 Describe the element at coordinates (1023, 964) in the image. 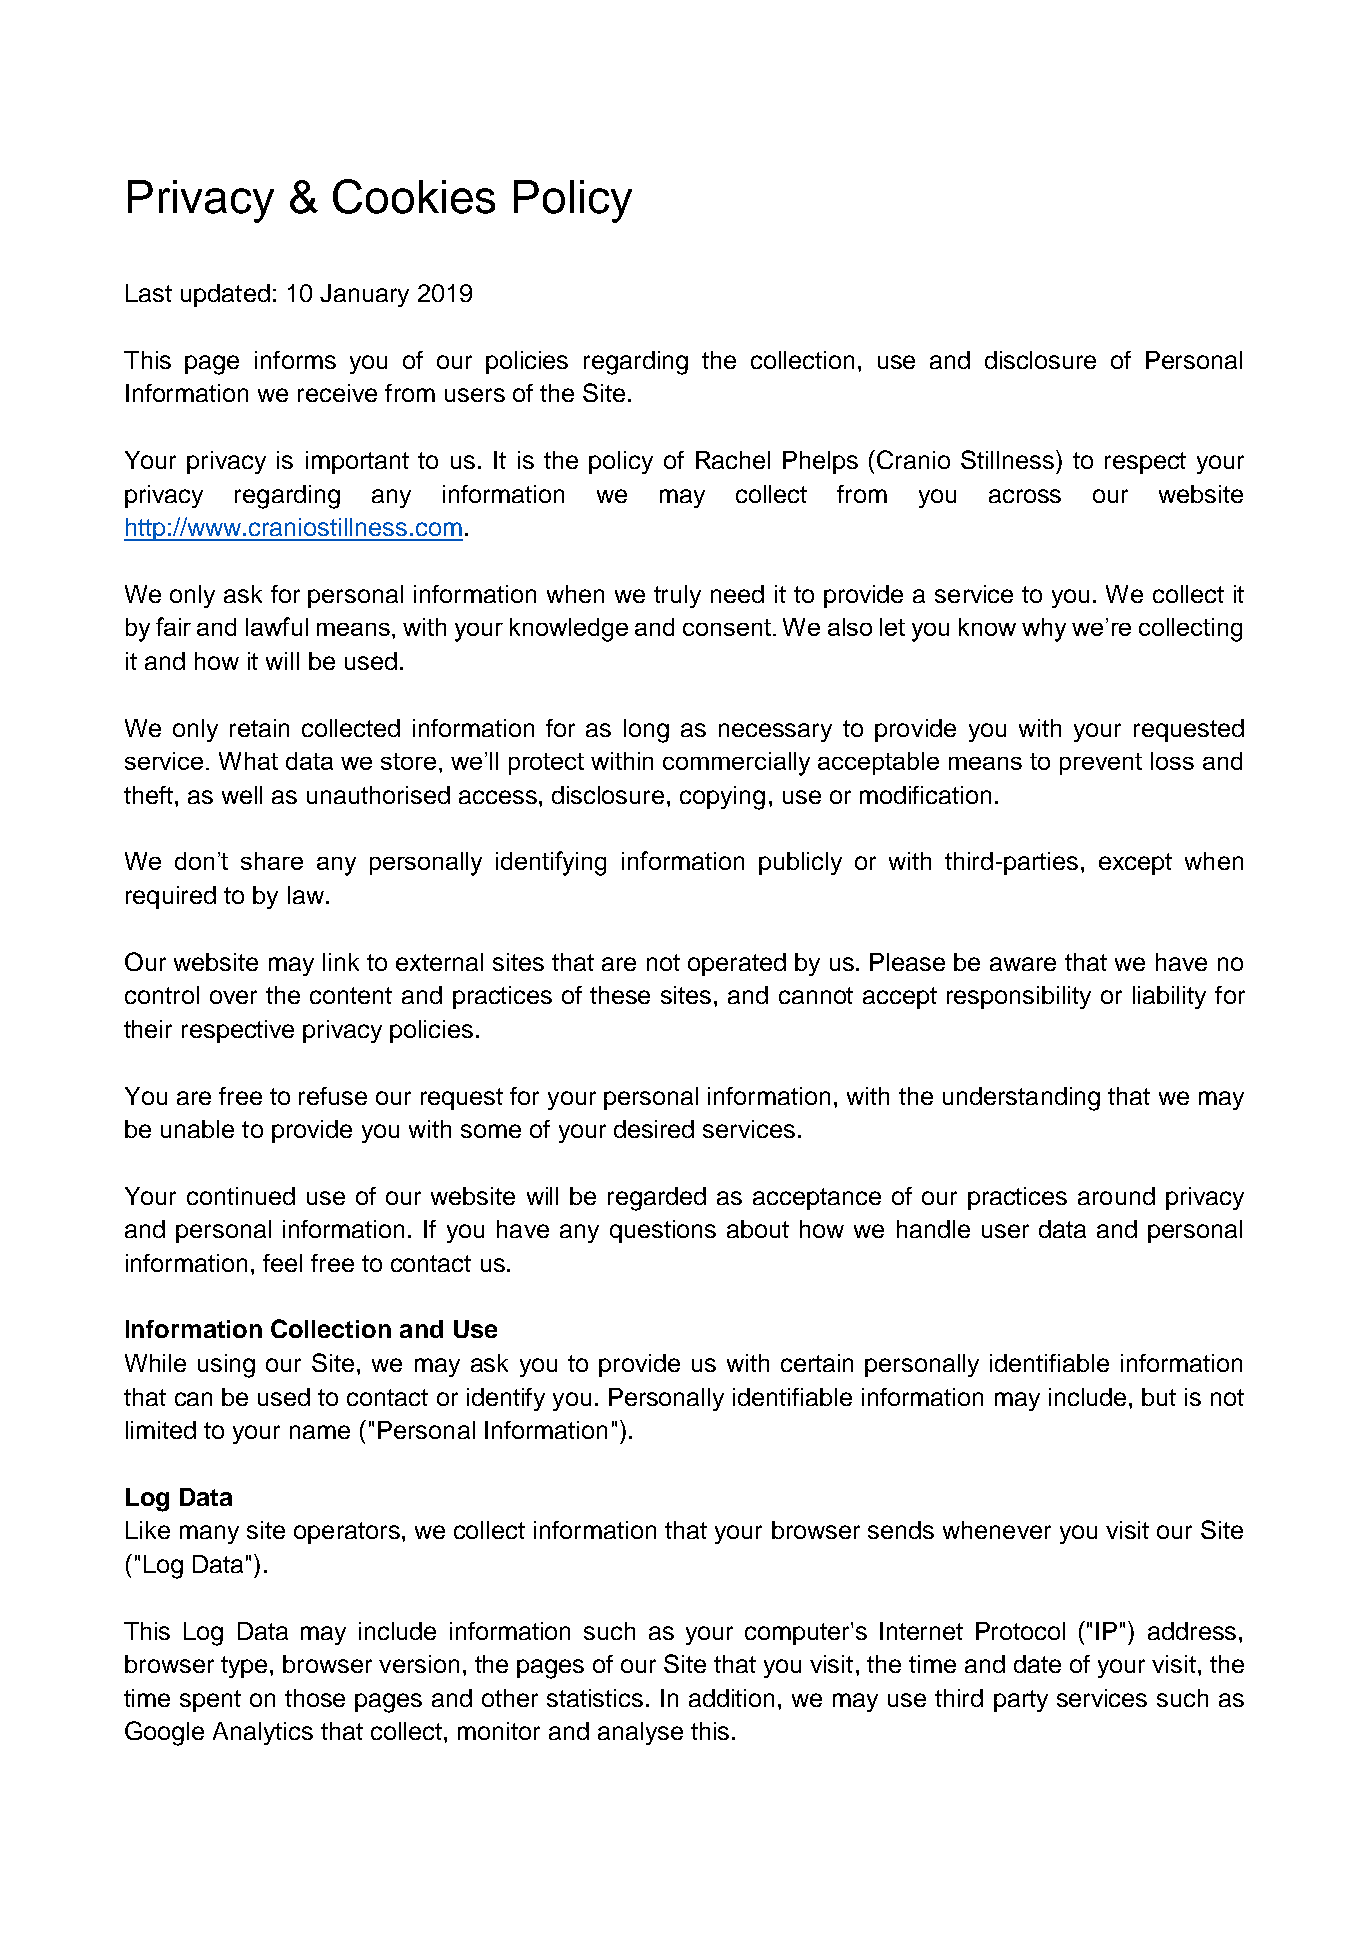

I see `aware` at that location.
